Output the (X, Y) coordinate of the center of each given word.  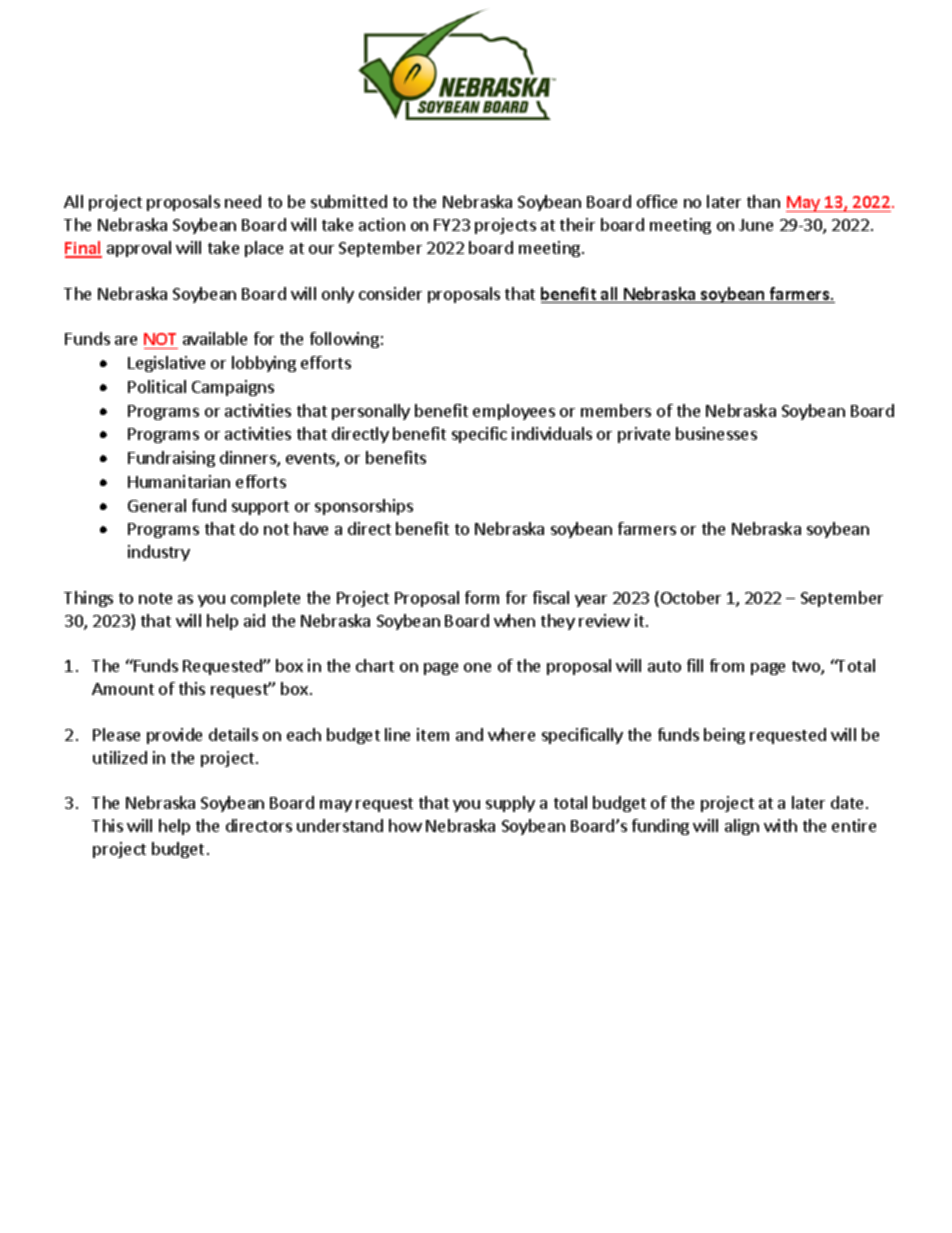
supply (510, 804)
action (382, 224)
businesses (716, 433)
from (727, 665)
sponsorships (364, 507)
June (756, 225)
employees (514, 412)
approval (139, 249)
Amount (123, 689)
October (689, 599)
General (157, 505)
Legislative (166, 364)
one (477, 667)
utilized (120, 757)
